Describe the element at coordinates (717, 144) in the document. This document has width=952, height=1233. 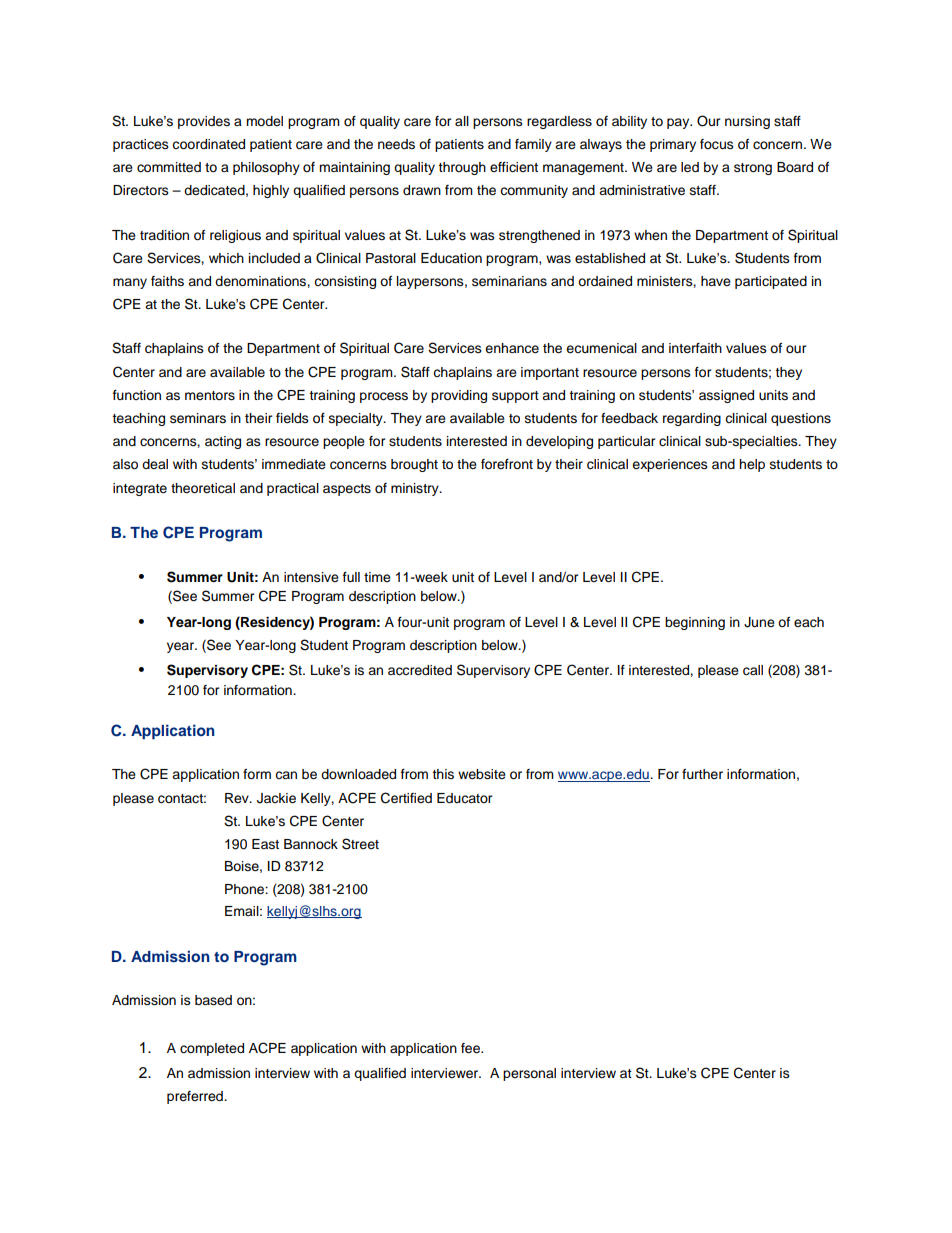
I see `focus` at that location.
